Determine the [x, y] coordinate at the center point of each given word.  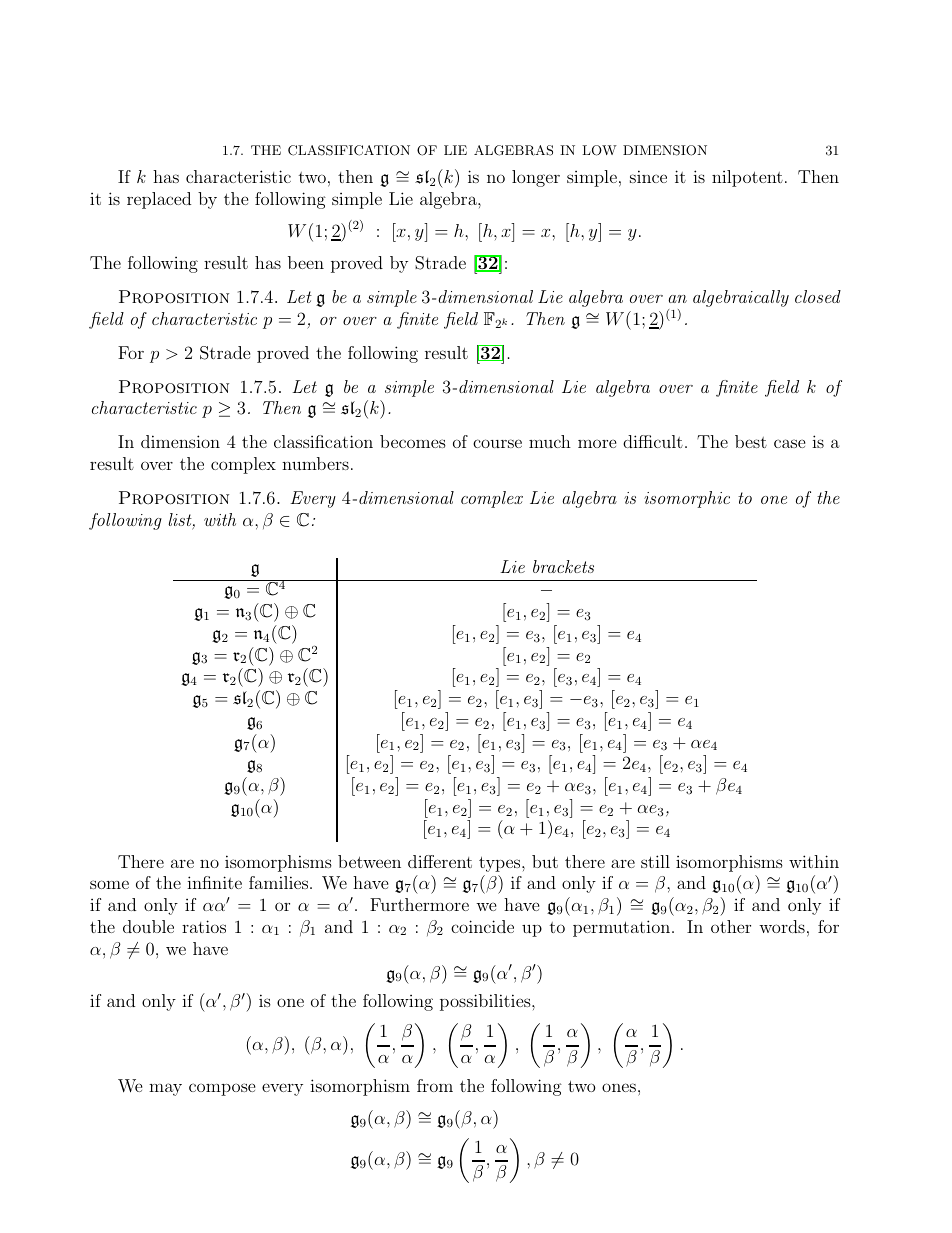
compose [222, 1089]
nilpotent [747, 178]
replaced [159, 200]
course [497, 443]
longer [536, 178]
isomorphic [687, 499]
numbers [315, 463]
